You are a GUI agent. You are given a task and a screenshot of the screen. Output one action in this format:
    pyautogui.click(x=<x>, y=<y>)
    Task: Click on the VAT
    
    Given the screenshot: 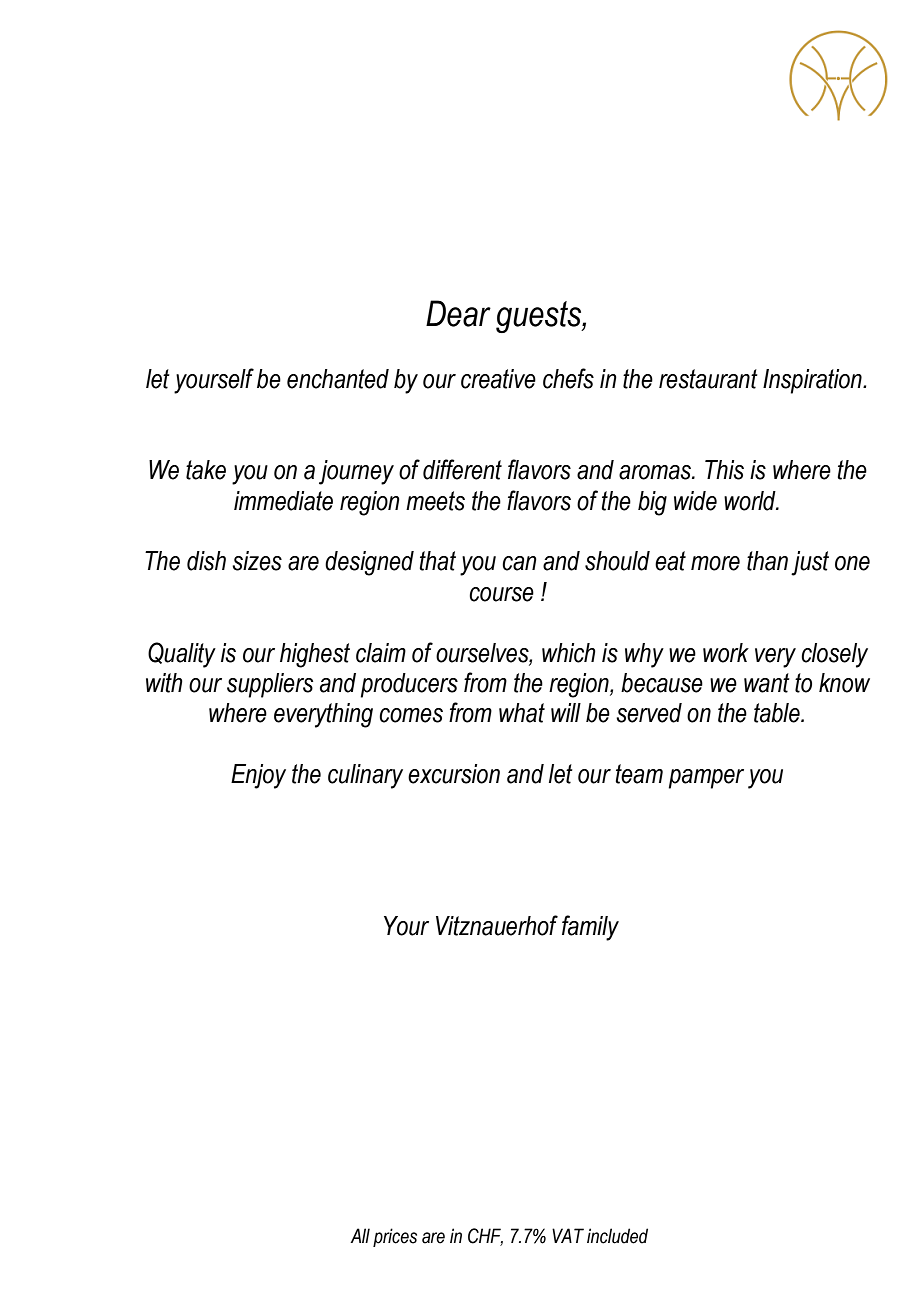 What is the action you would take?
    pyautogui.click(x=568, y=1235)
